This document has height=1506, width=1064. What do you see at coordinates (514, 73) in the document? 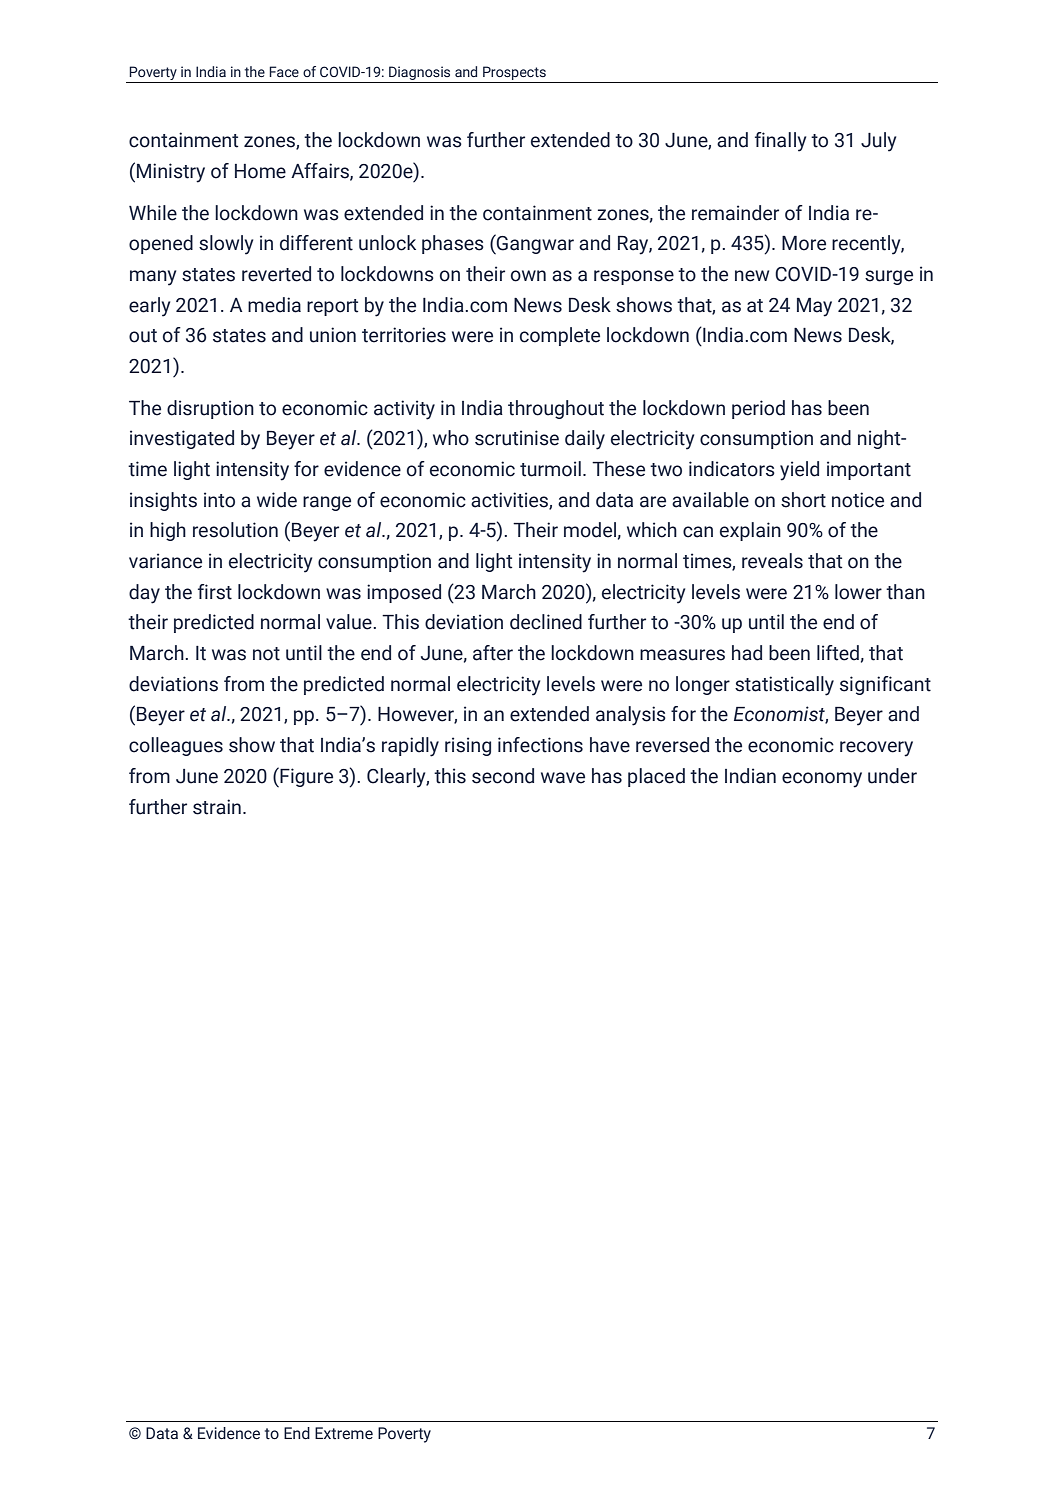
I see `Prospects` at bounding box center [514, 73].
